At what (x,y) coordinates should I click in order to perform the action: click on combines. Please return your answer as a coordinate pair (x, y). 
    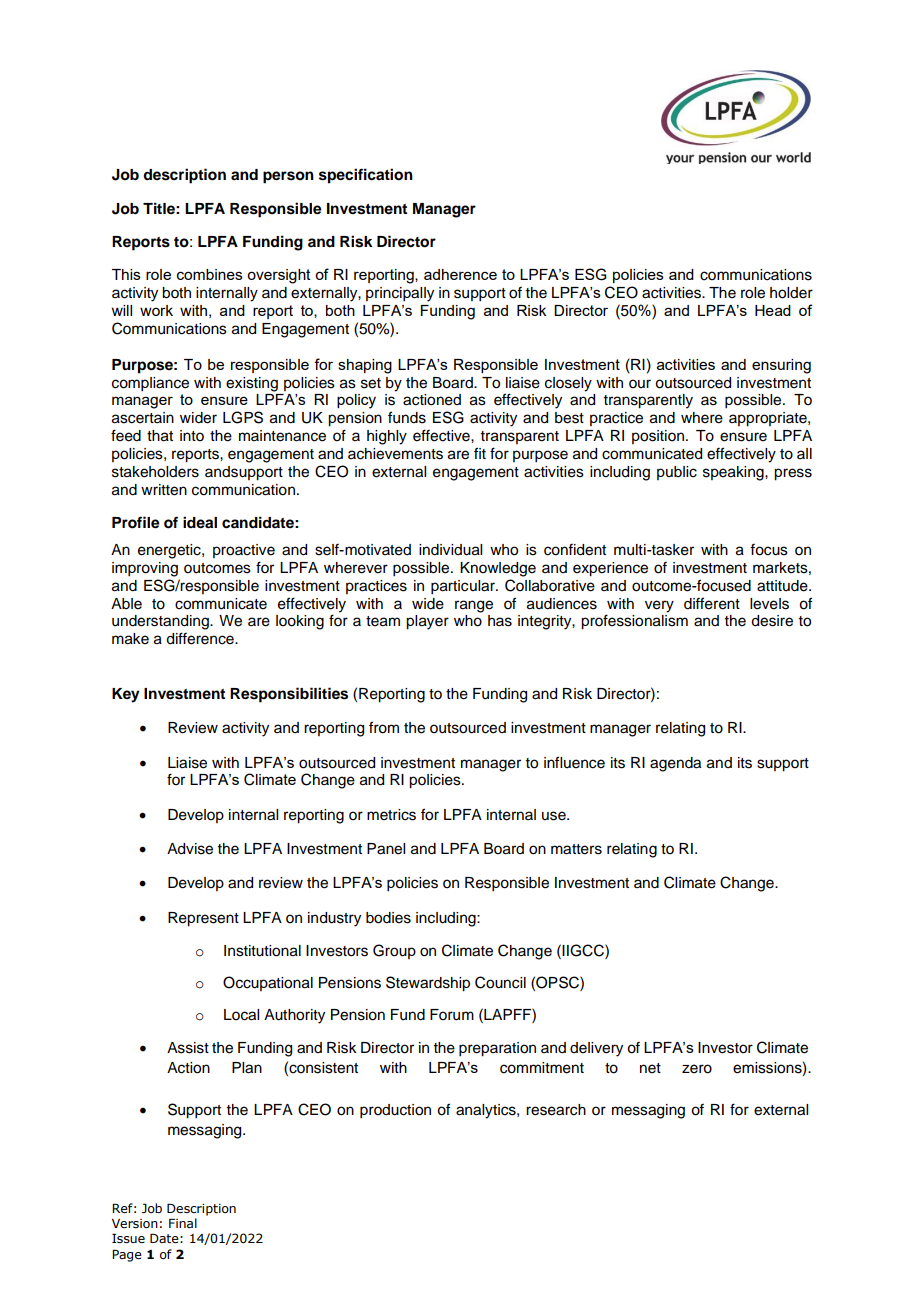
    Looking at the image, I should click on (210, 274).
